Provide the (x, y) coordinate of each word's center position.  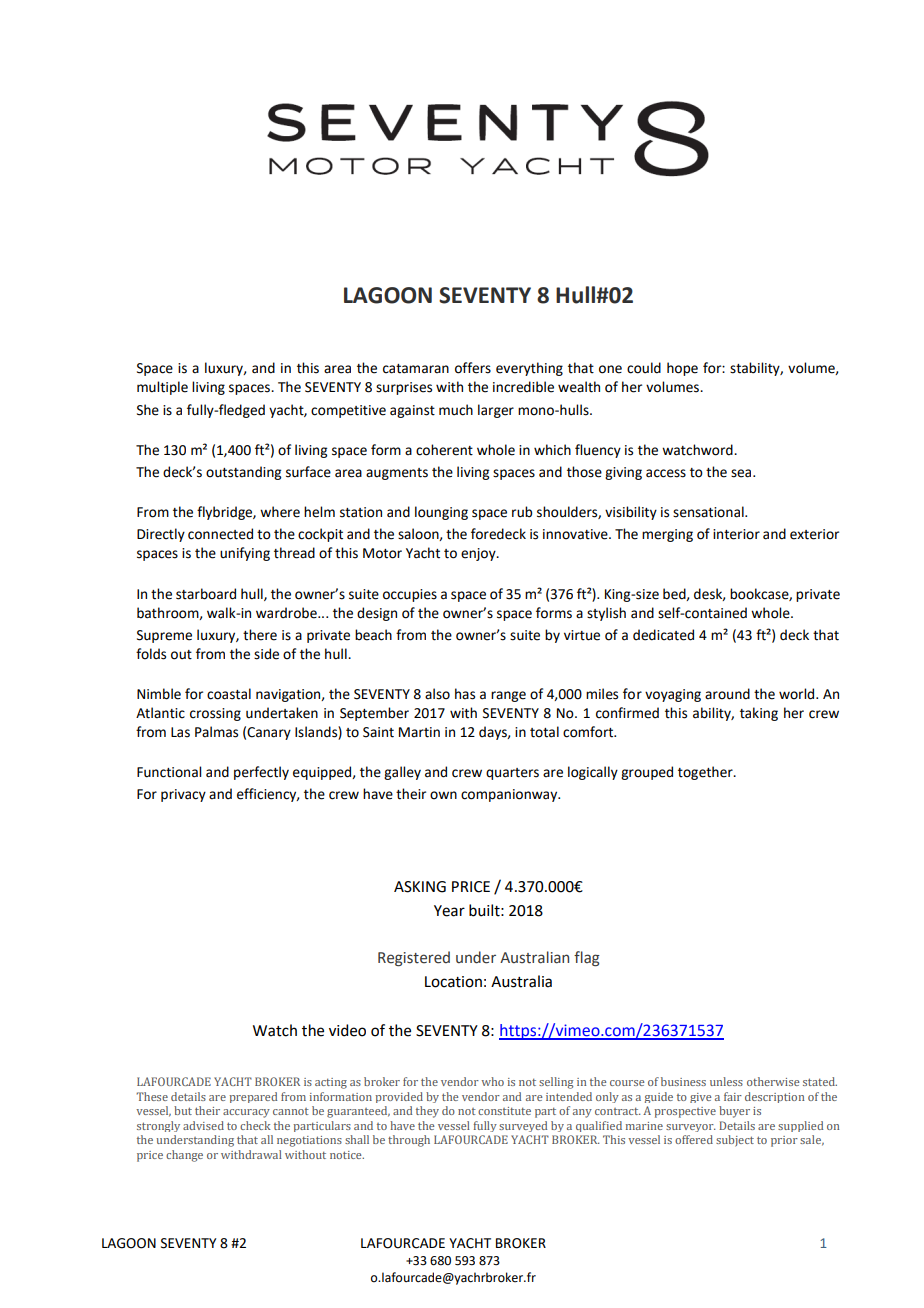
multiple (162, 388)
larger (496, 411)
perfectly (261, 773)
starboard (206, 594)
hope (682, 369)
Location (453, 982)
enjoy (479, 554)
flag (587, 958)
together (706, 773)
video (347, 1030)
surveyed (523, 1126)
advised (203, 1125)
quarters (512, 774)
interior (736, 534)
